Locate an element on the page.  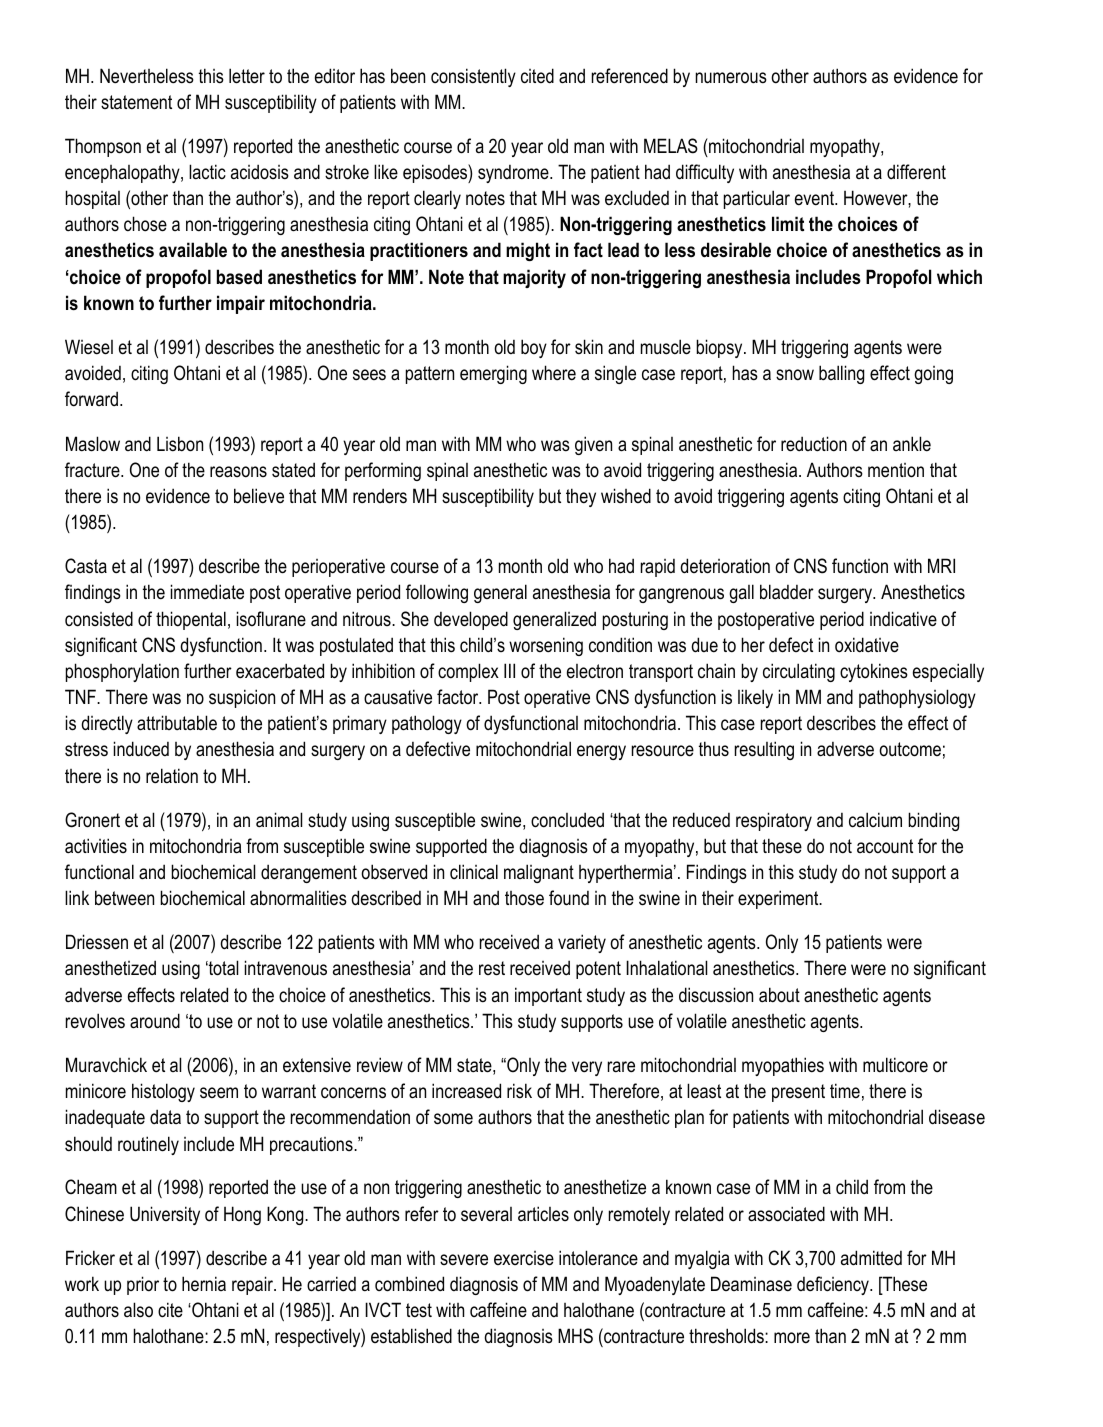
time is located at coordinates (845, 1091).
